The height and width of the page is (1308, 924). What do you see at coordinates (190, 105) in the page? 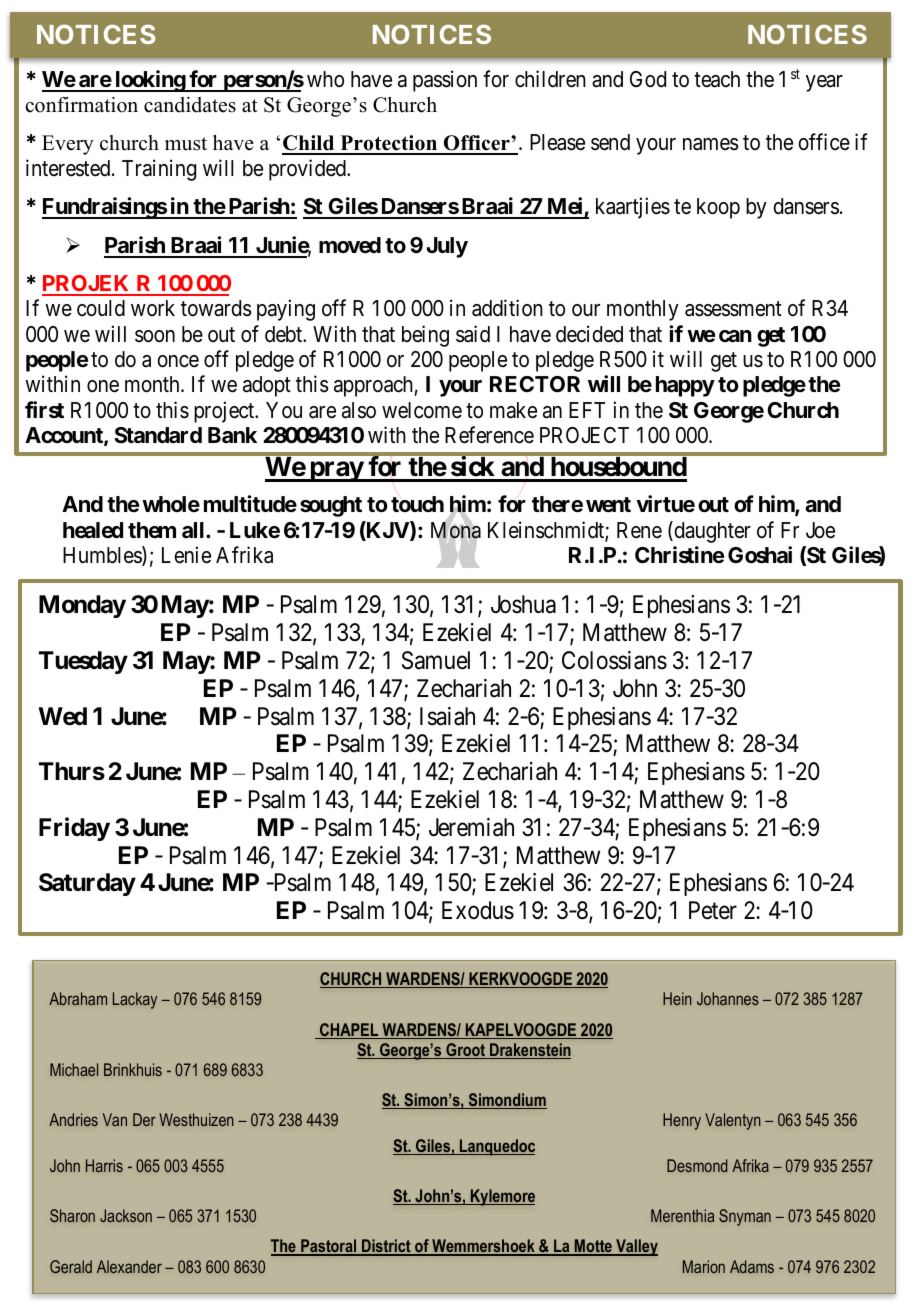
I see `candidates` at bounding box center [190, 105].
